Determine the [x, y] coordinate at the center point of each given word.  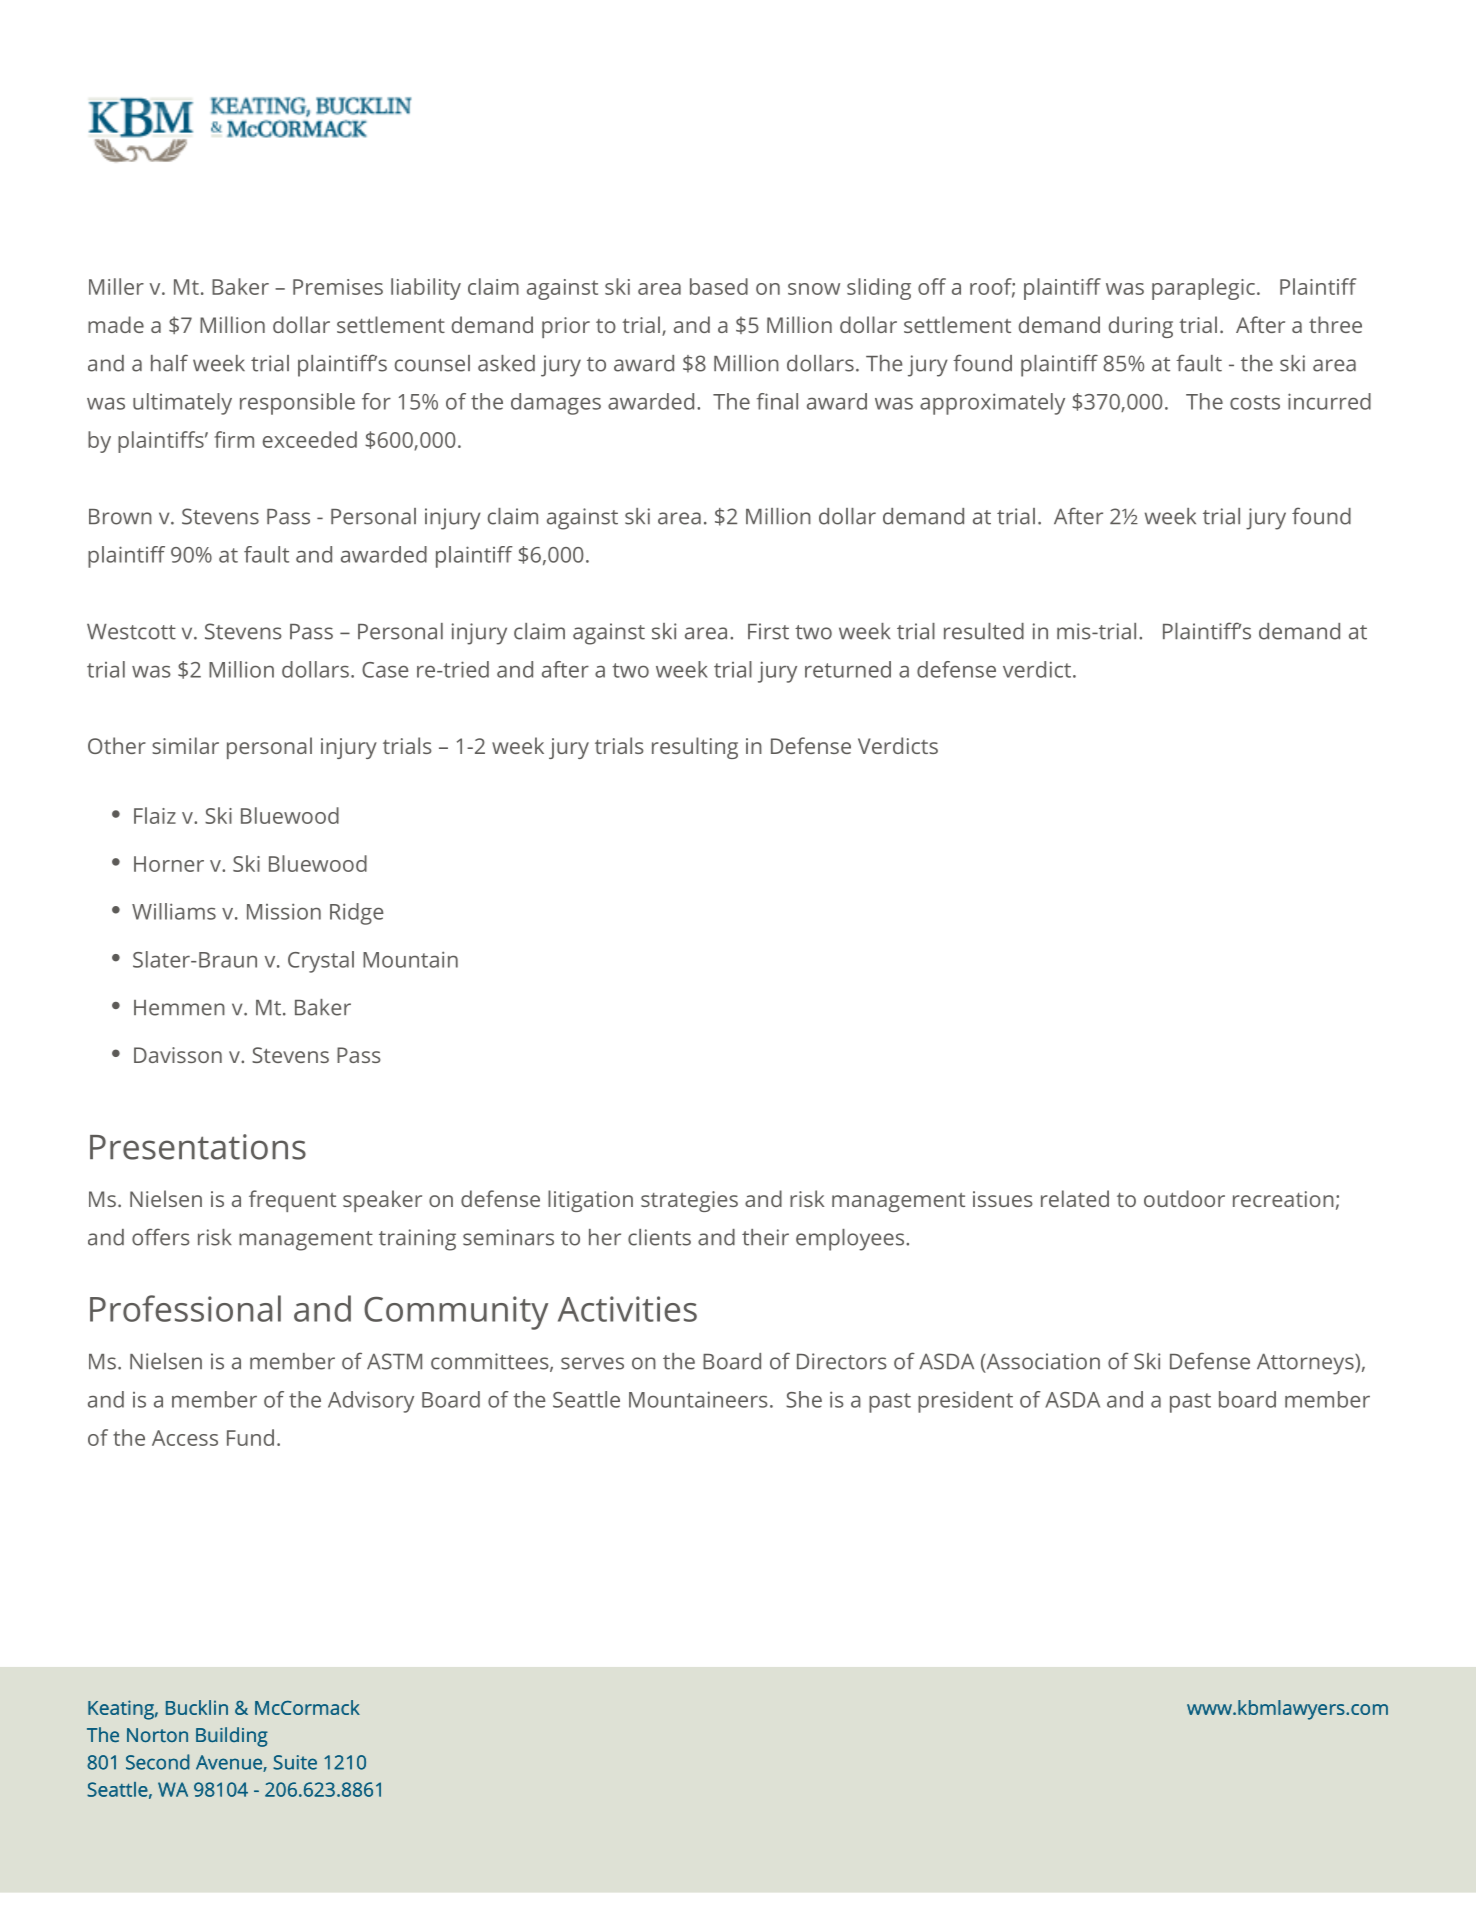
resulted [984, 631]
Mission [284, 911]
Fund [250, 1437]
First [768, 631]
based [719, 286]
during [1141, 327]
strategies [689, 1201]
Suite [295, 1762]
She [804, 1399]
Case [385, 670]
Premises [338, 287]
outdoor [1184, 1198]
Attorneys [1306, 1364]
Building [232, 1737]
